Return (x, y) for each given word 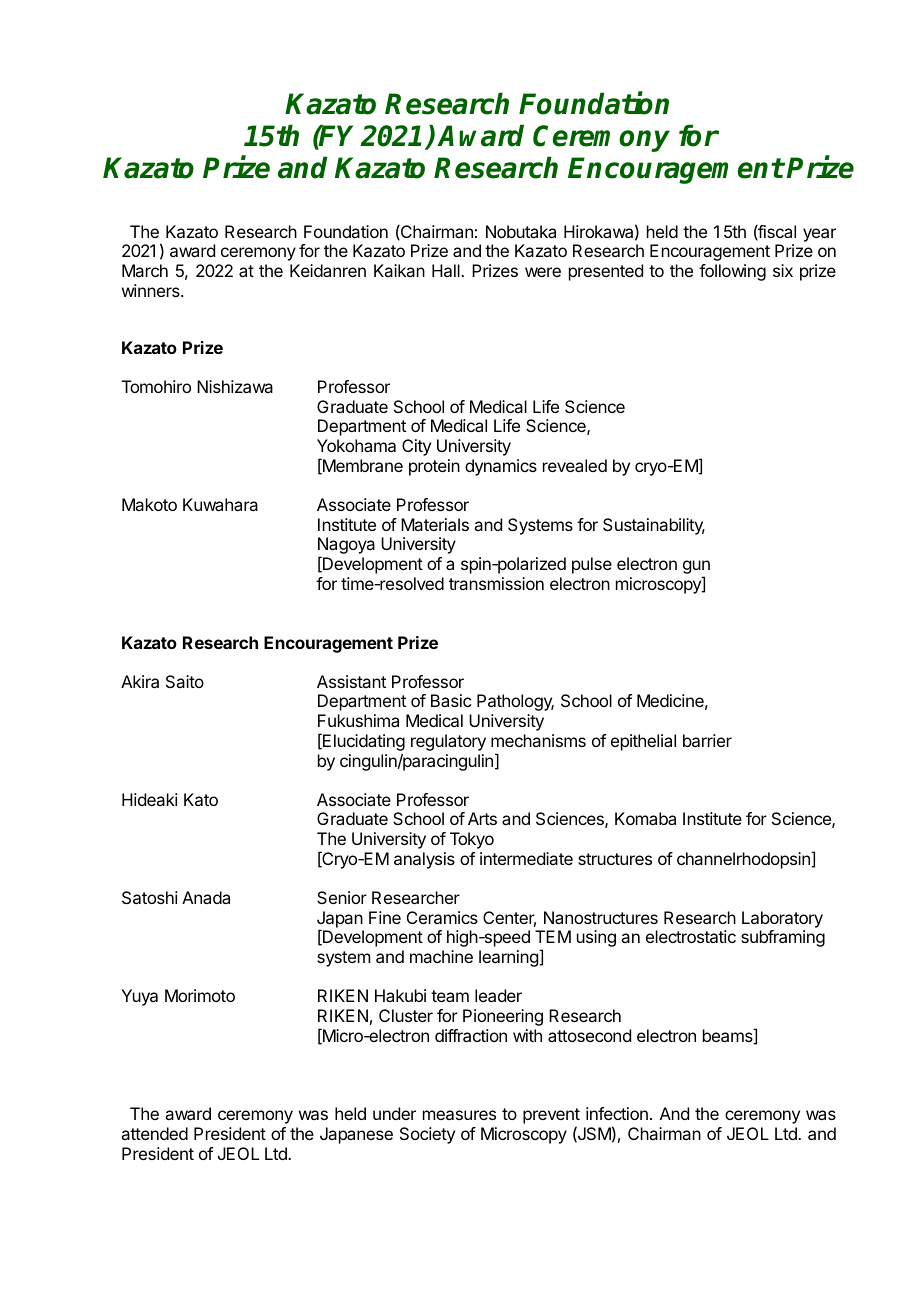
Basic (451, 700)
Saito (185, 681)
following (732, 272)
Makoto (149, 504)
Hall (447, 270)
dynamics (501, 467)
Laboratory (782, 919)
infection (617, 1113)
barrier (707, 740)
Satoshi (150, 897)
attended (154, 1133)
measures (459, 1115)
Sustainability (654, 526)
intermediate (526, 858)
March (145, 270)
